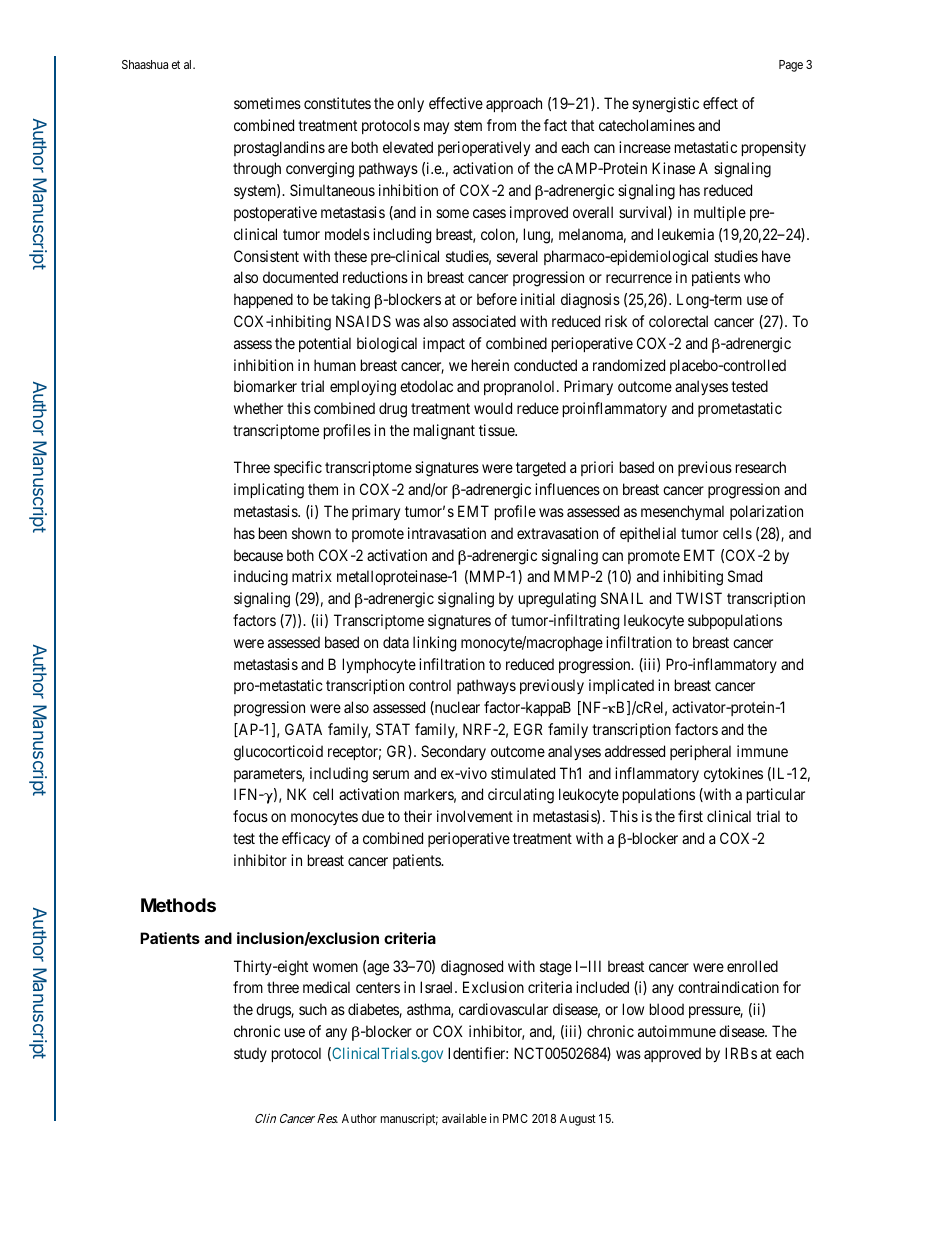  Describe the element at coordinates (279, 149) in the screenshot. I see `prostaglandins` at that location.
